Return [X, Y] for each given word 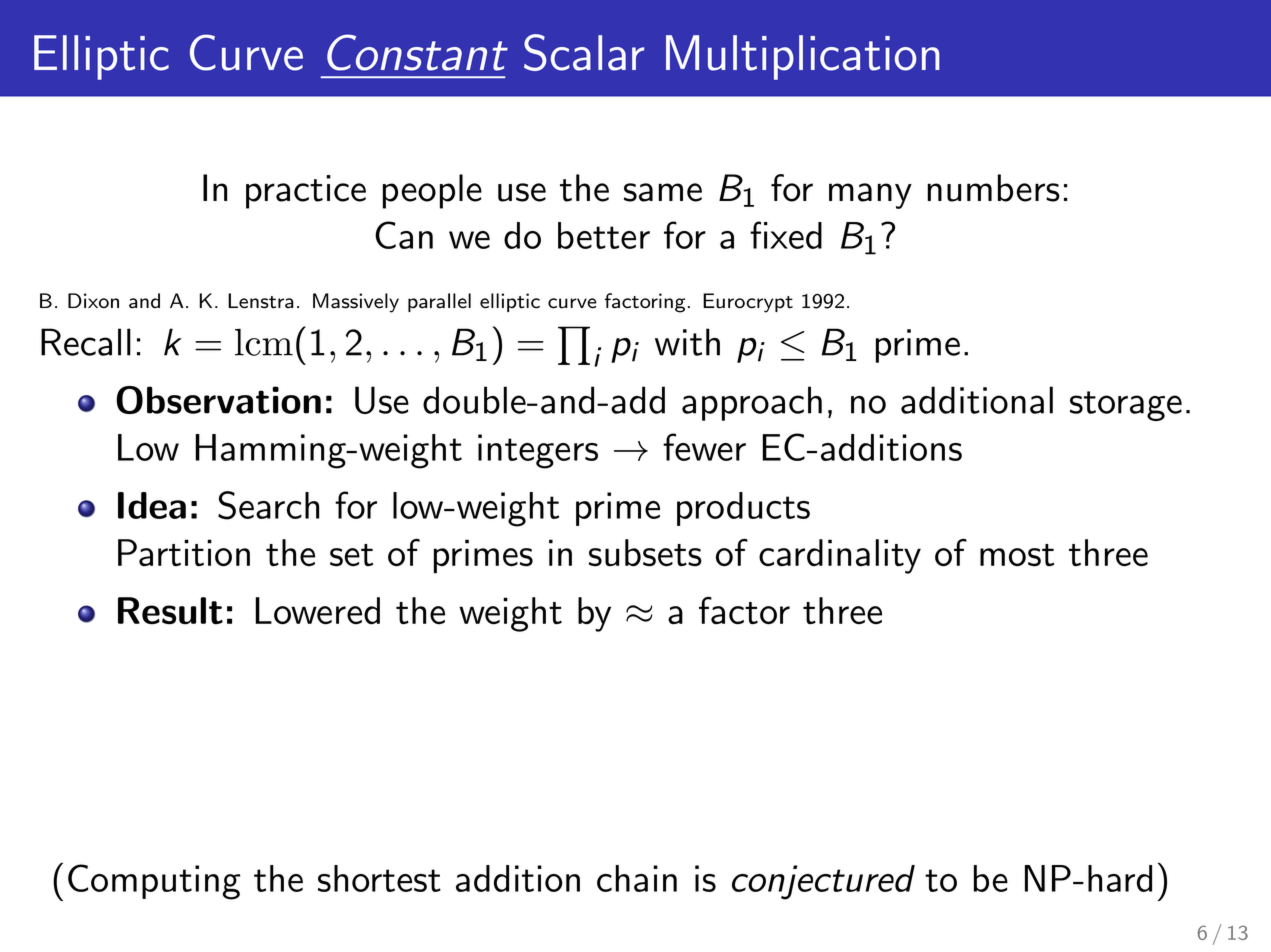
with [687, 342]
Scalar [584, 52]
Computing [154, 882]
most [1017, 555]
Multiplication [803, 57]
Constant [417, 52]
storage [1126, 406]
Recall [86, 342]
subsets [645, 553]
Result [170, 611]
